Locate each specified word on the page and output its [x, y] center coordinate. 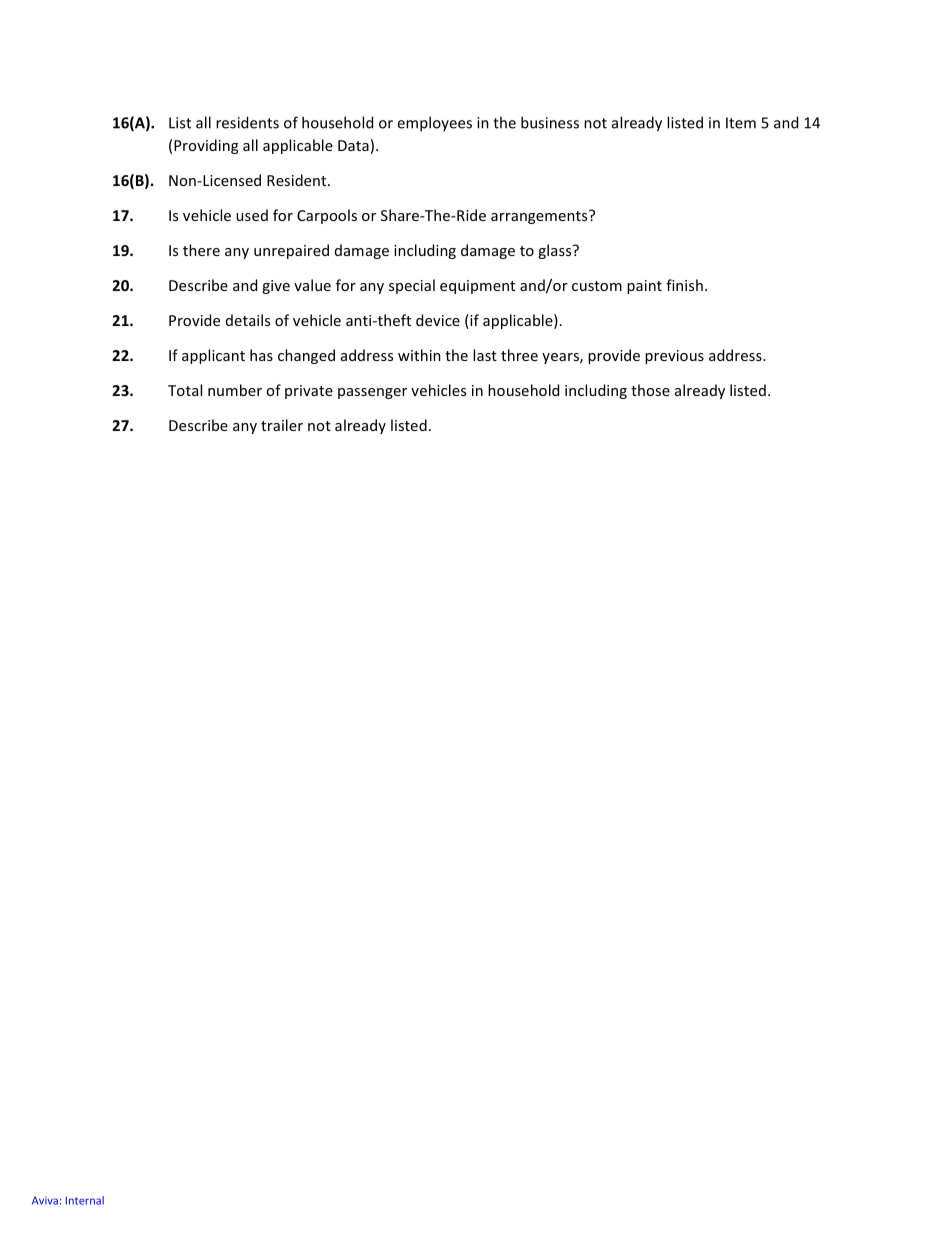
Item [741, 123]
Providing [206, 146]
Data [353, 145]
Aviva [45, 1200]
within [419, 355]
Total [185, 390]
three [519, 355]
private [309, 392]
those [650, 390]
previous [674, 357]
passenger [372, 393]
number [235, 390]
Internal [85, 1200]
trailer [282, 425]
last [485, 355]
